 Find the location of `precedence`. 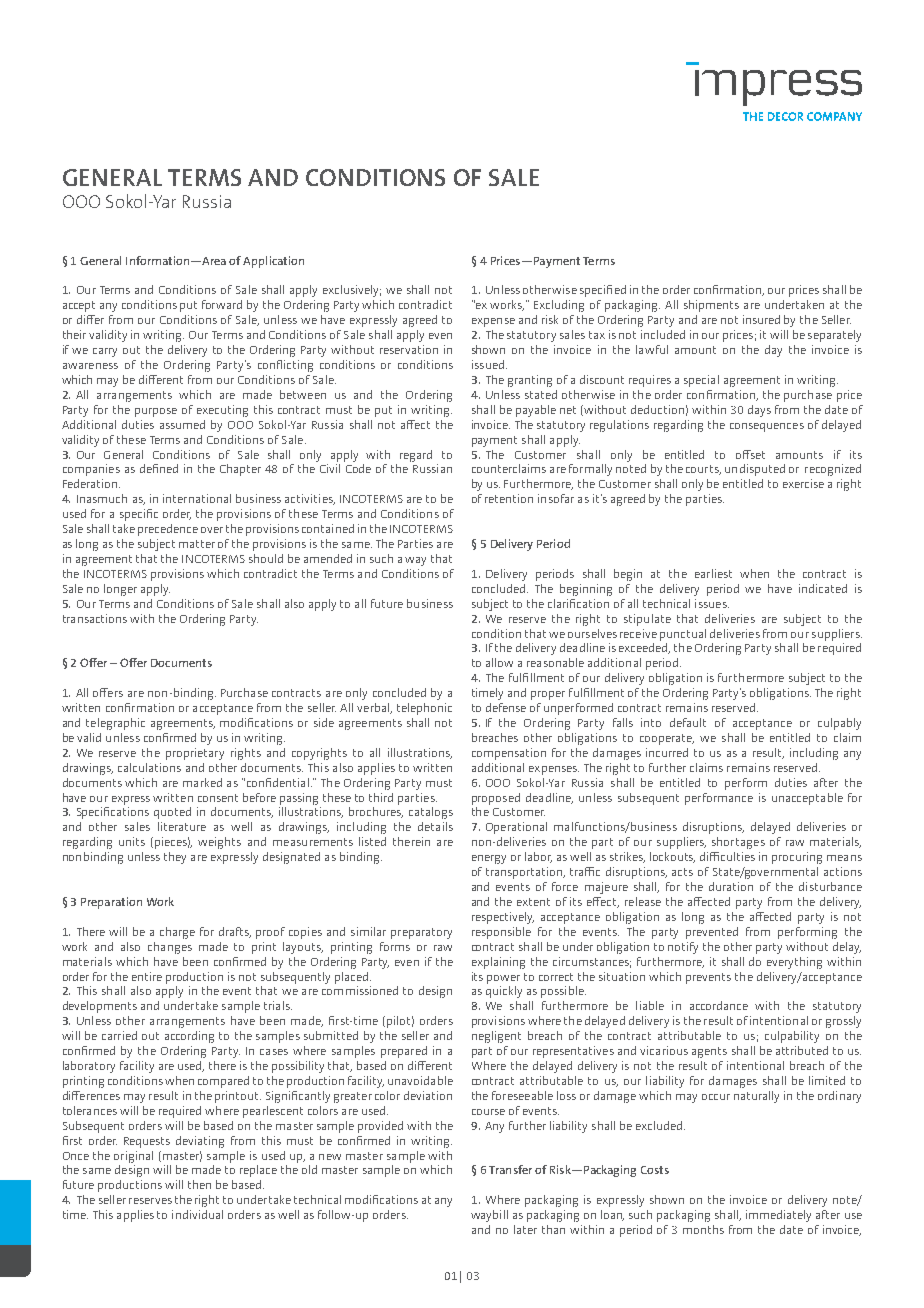

precedence is located at coordinates (168, 530).
